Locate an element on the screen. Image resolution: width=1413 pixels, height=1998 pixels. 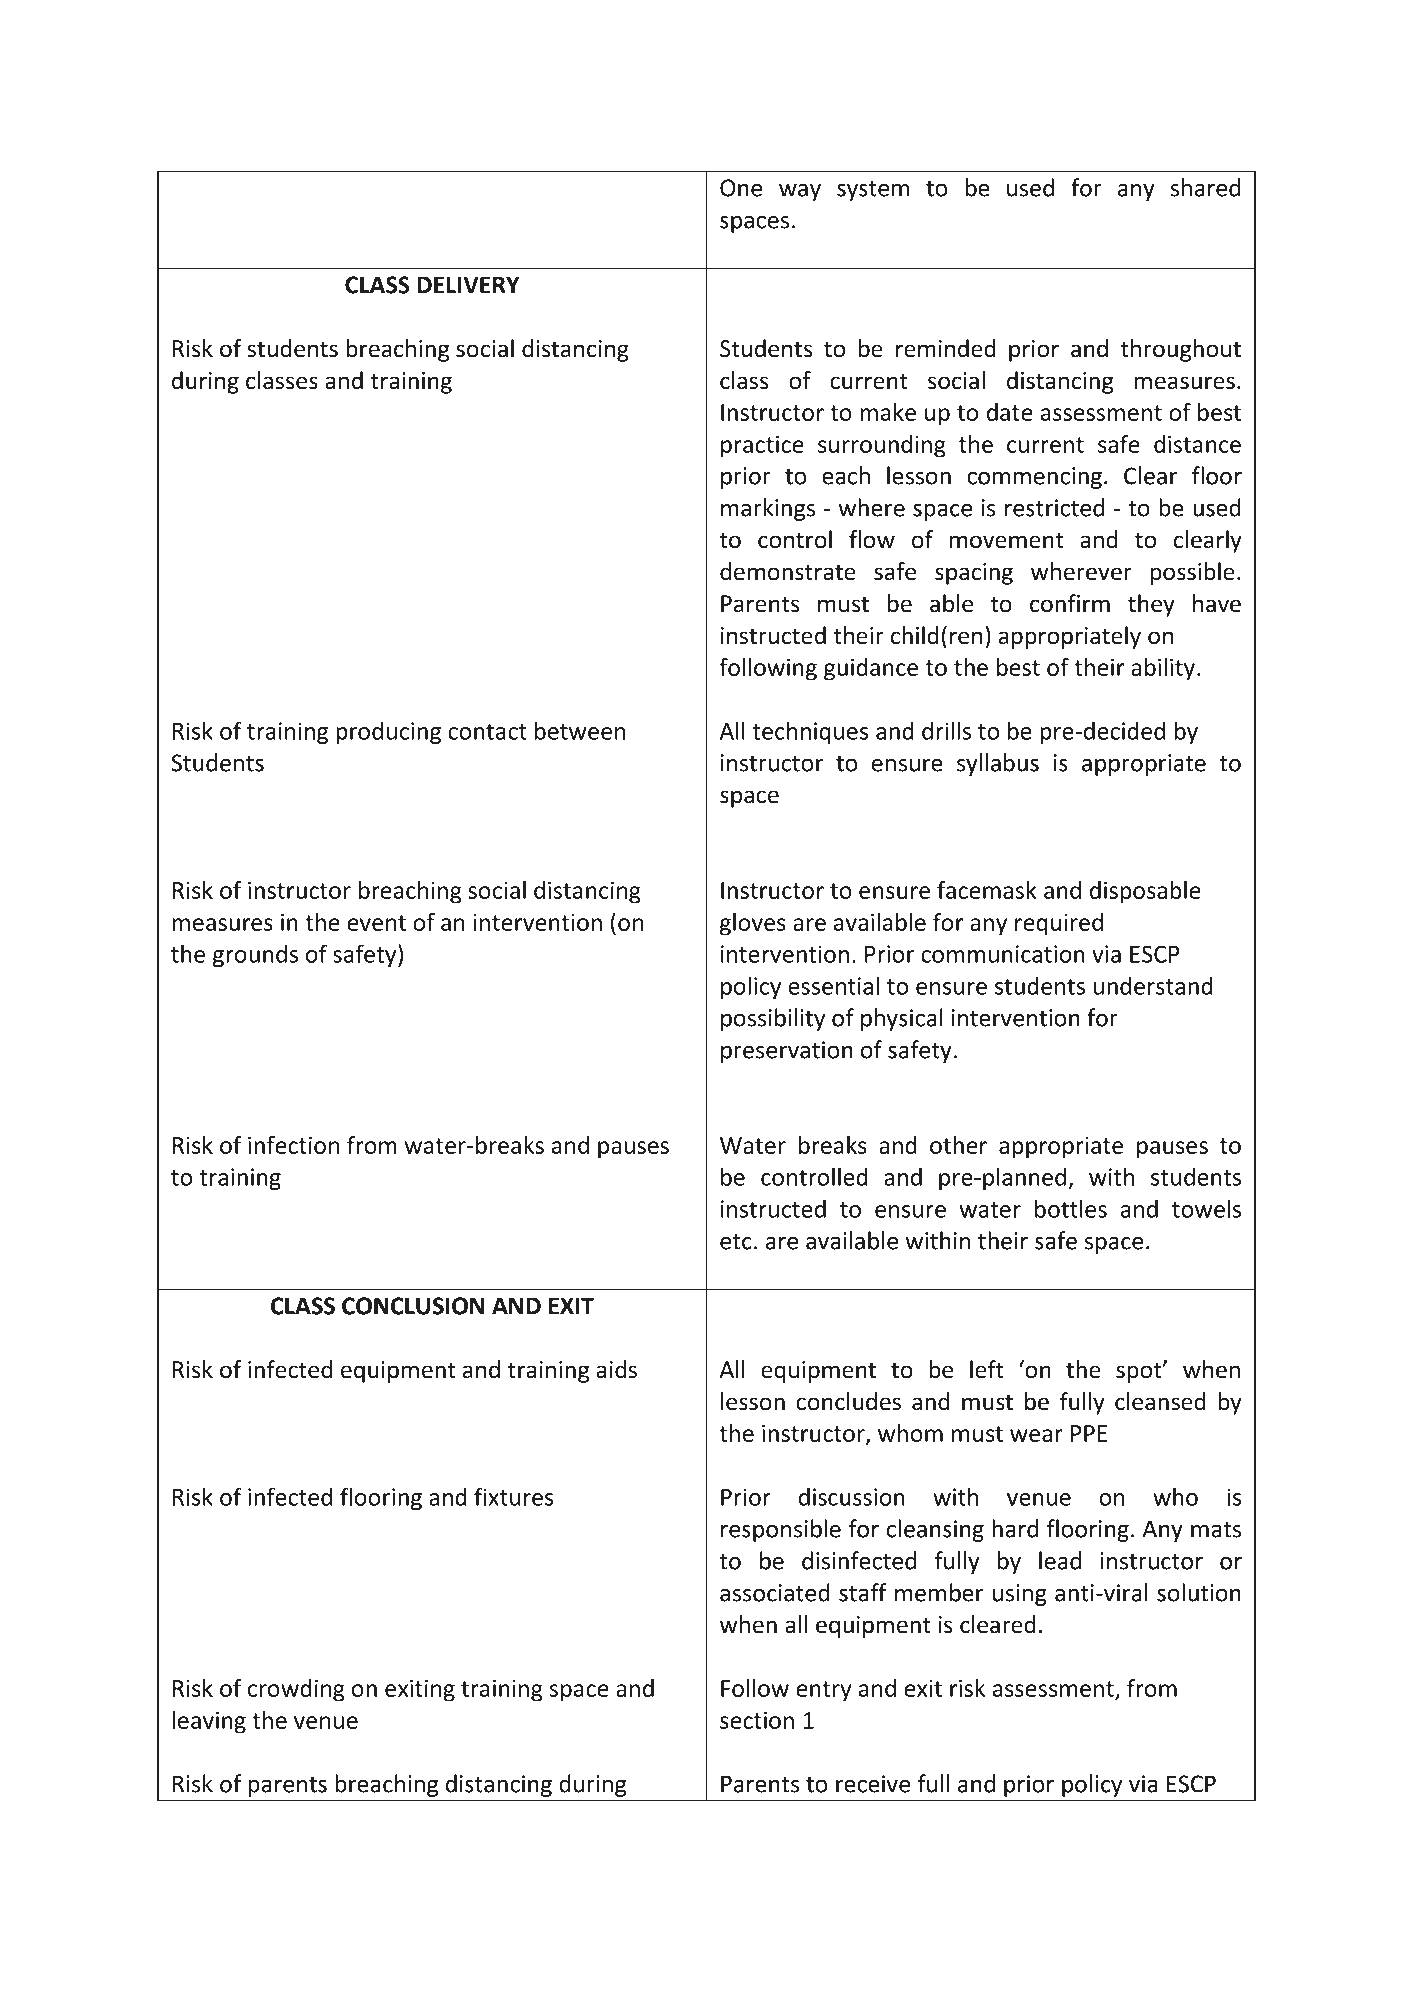
bottles is located at coordinates (1071, 1208).
